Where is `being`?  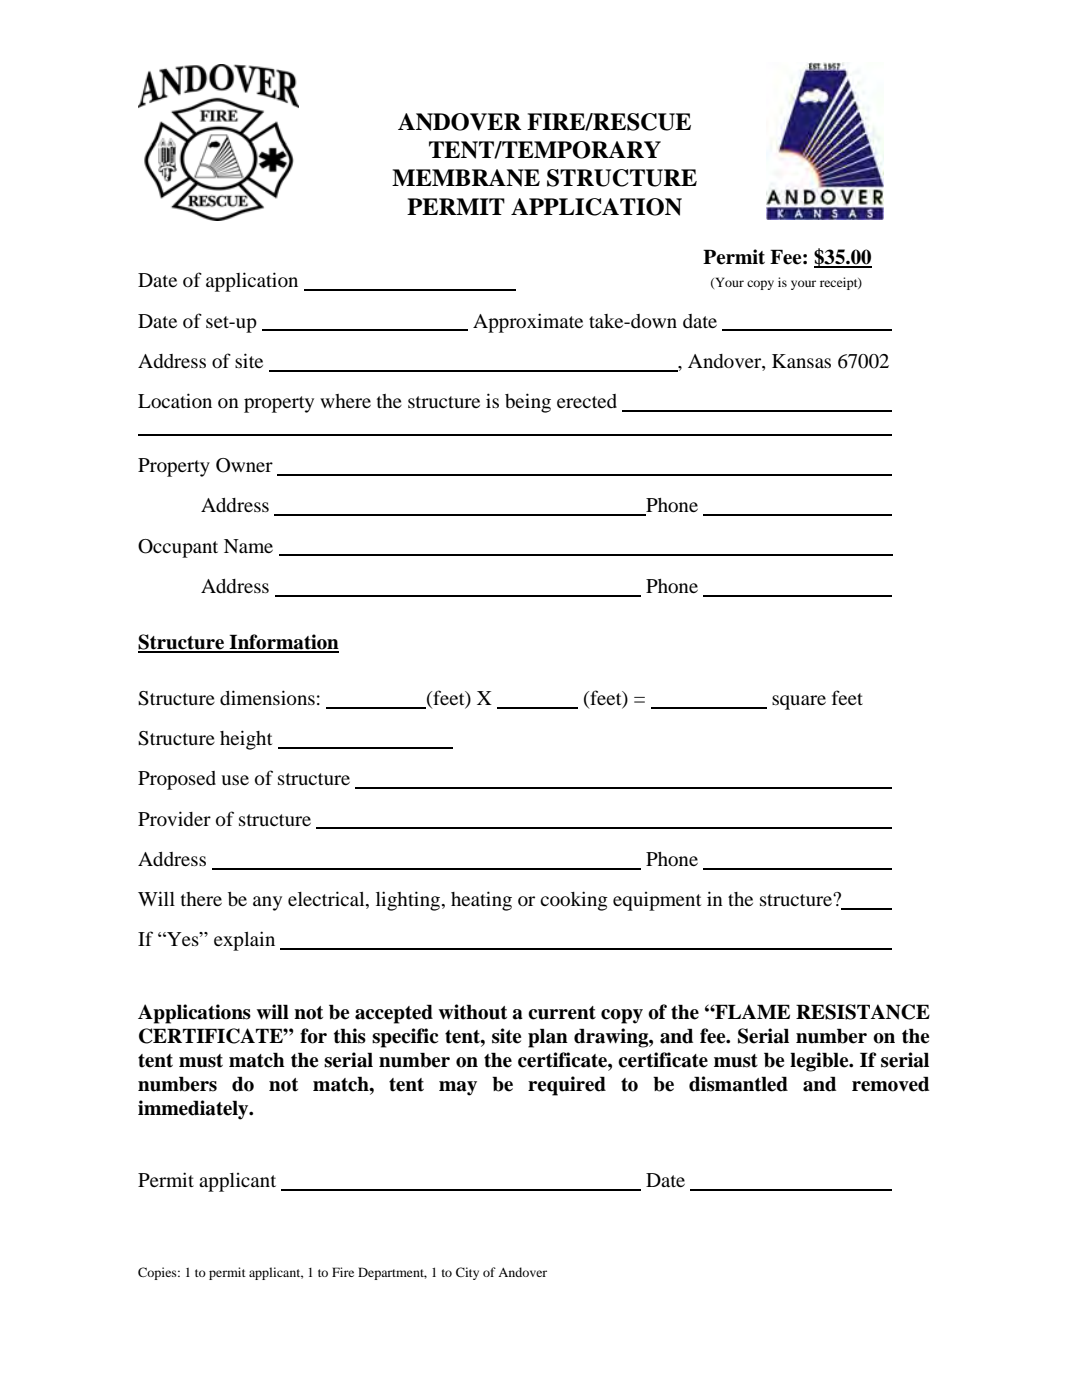
being is located at coordinates (528, 403).
